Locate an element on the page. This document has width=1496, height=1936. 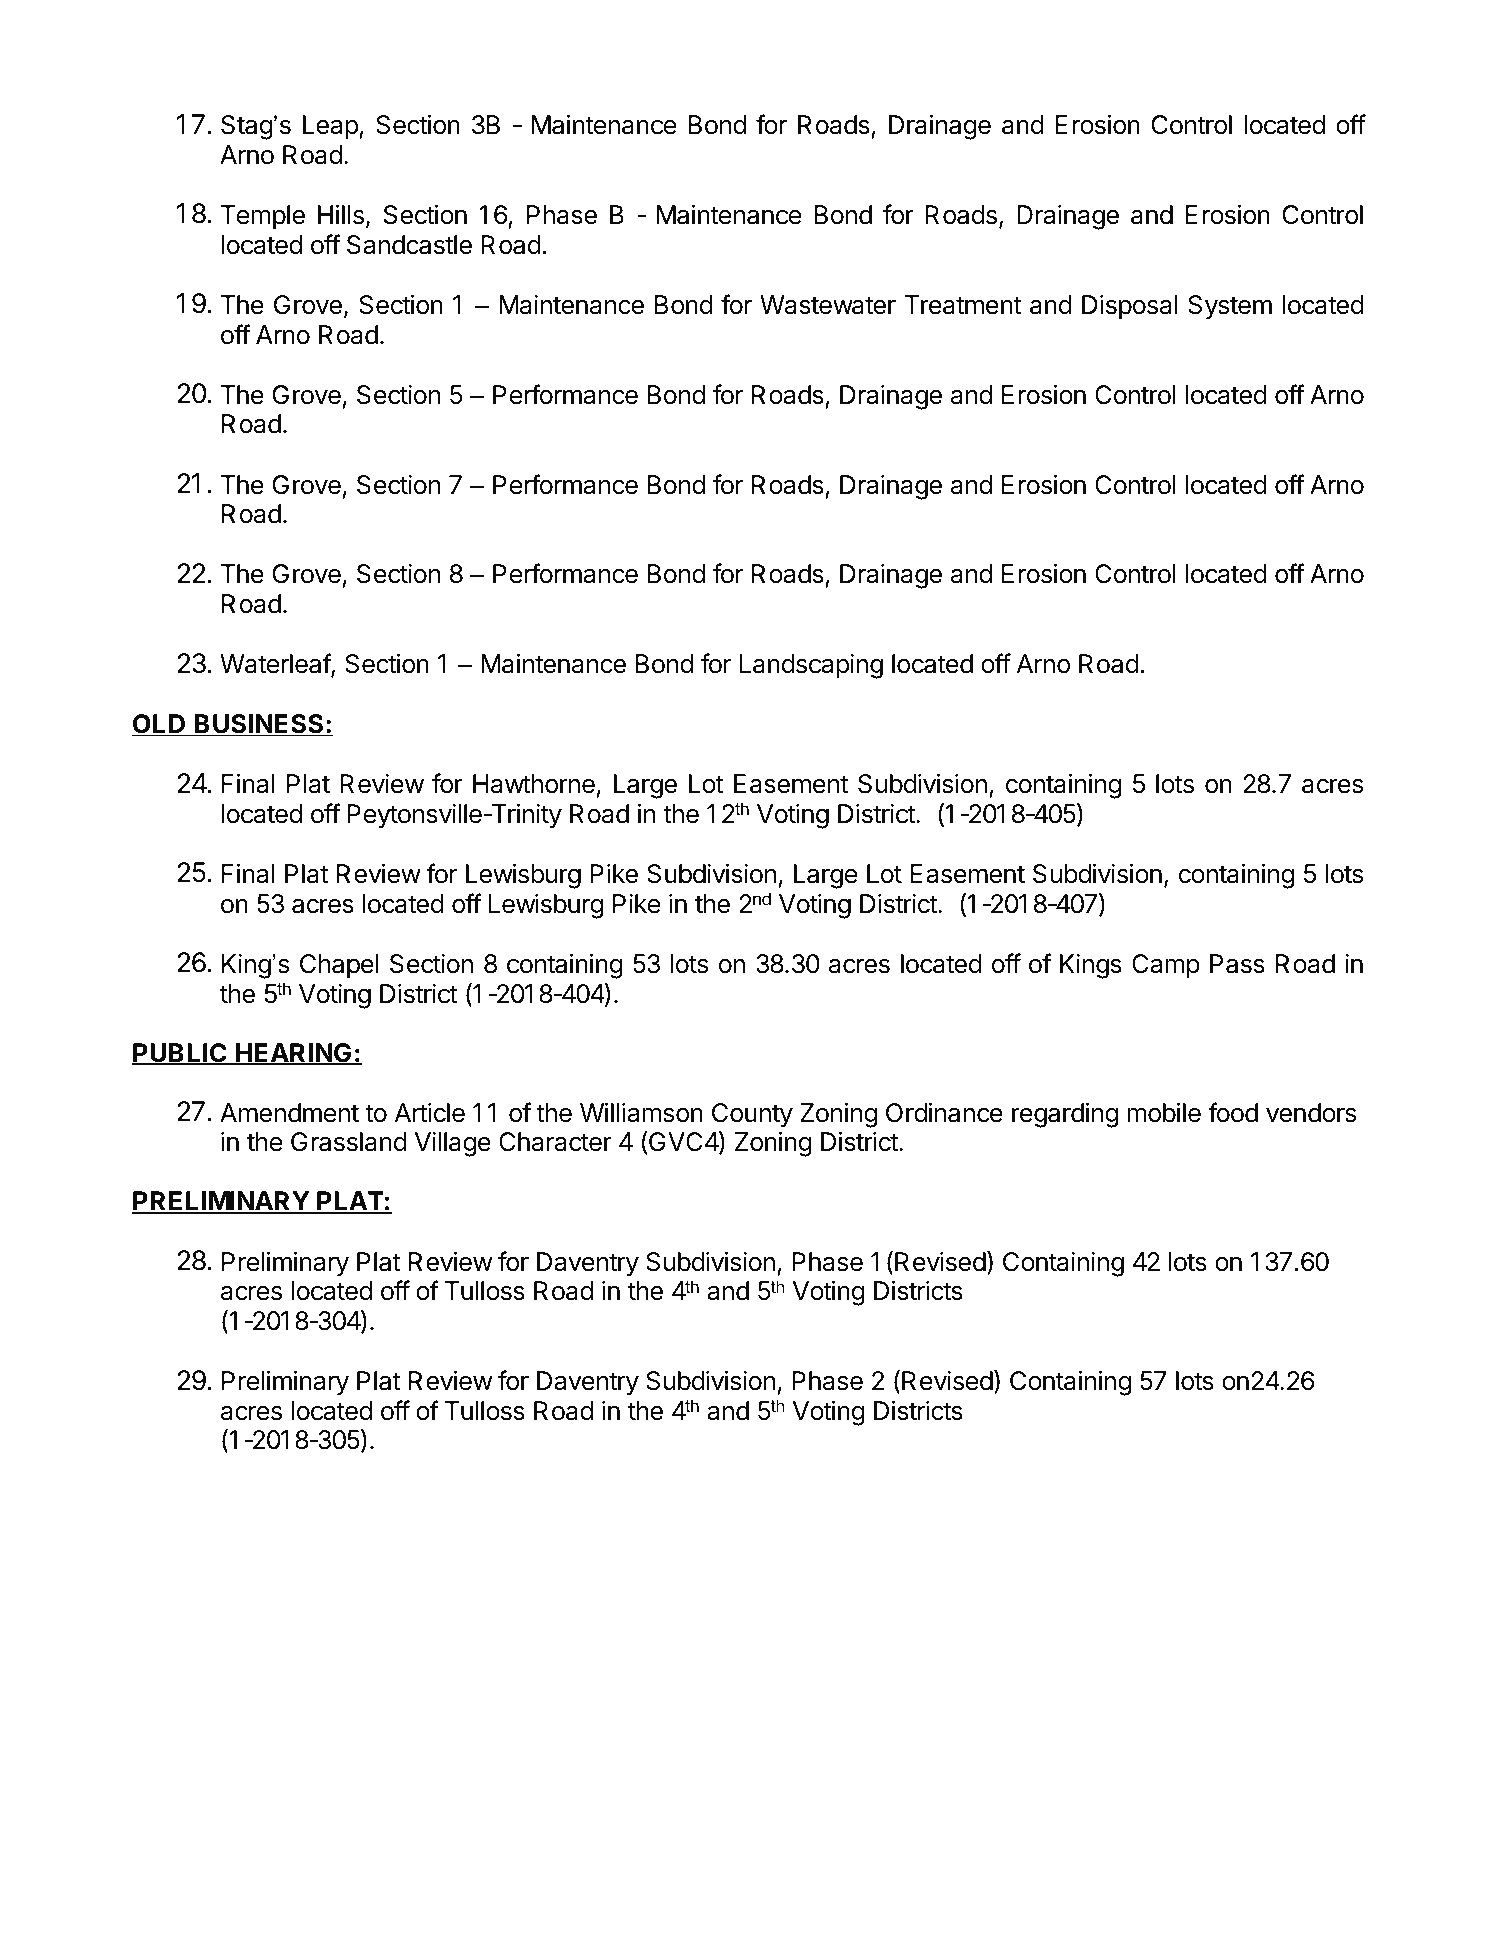
Leap is located at coordinates (331, 127).
